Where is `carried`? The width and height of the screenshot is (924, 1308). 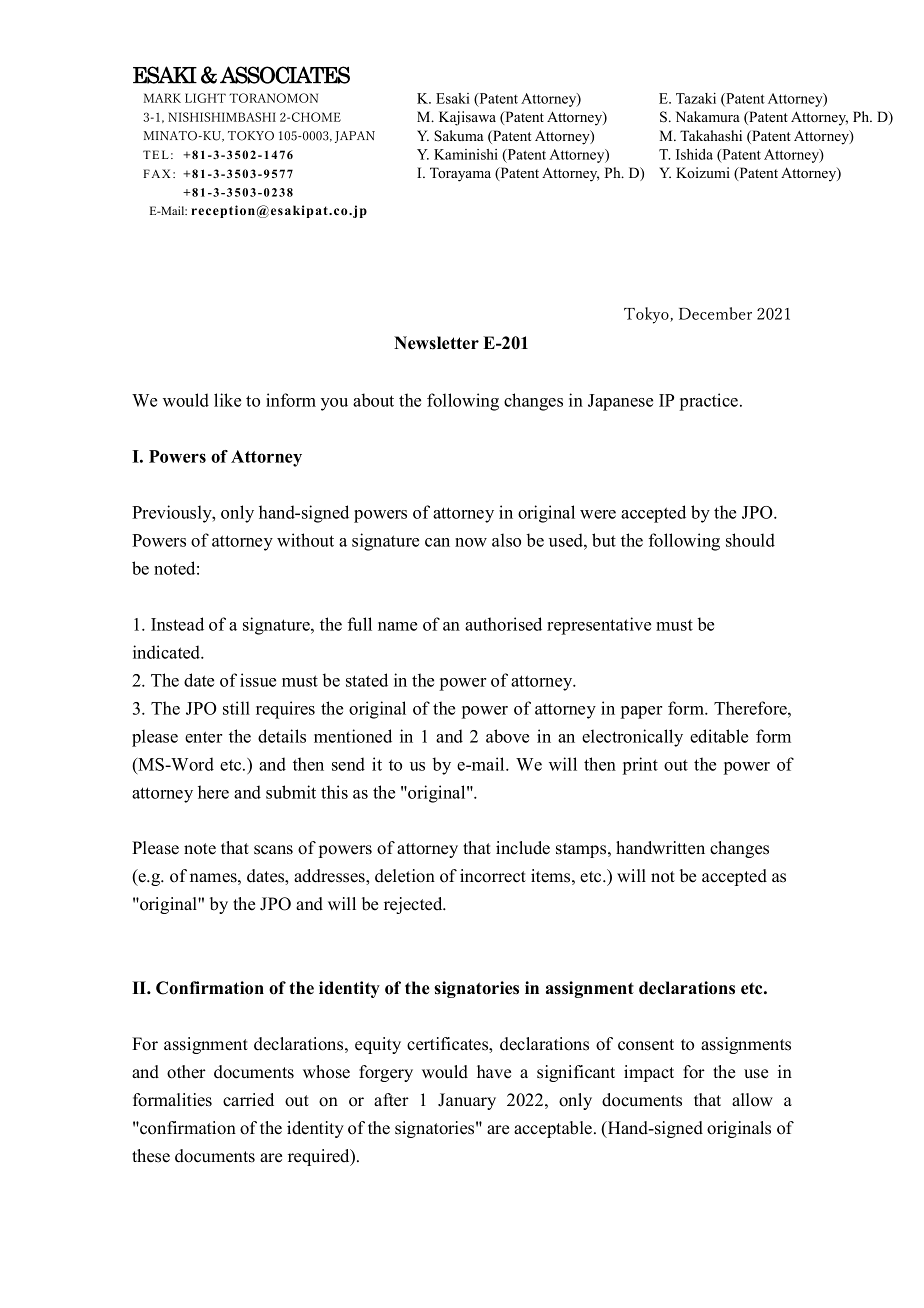 carried is located at coordinates (248, 1100).
